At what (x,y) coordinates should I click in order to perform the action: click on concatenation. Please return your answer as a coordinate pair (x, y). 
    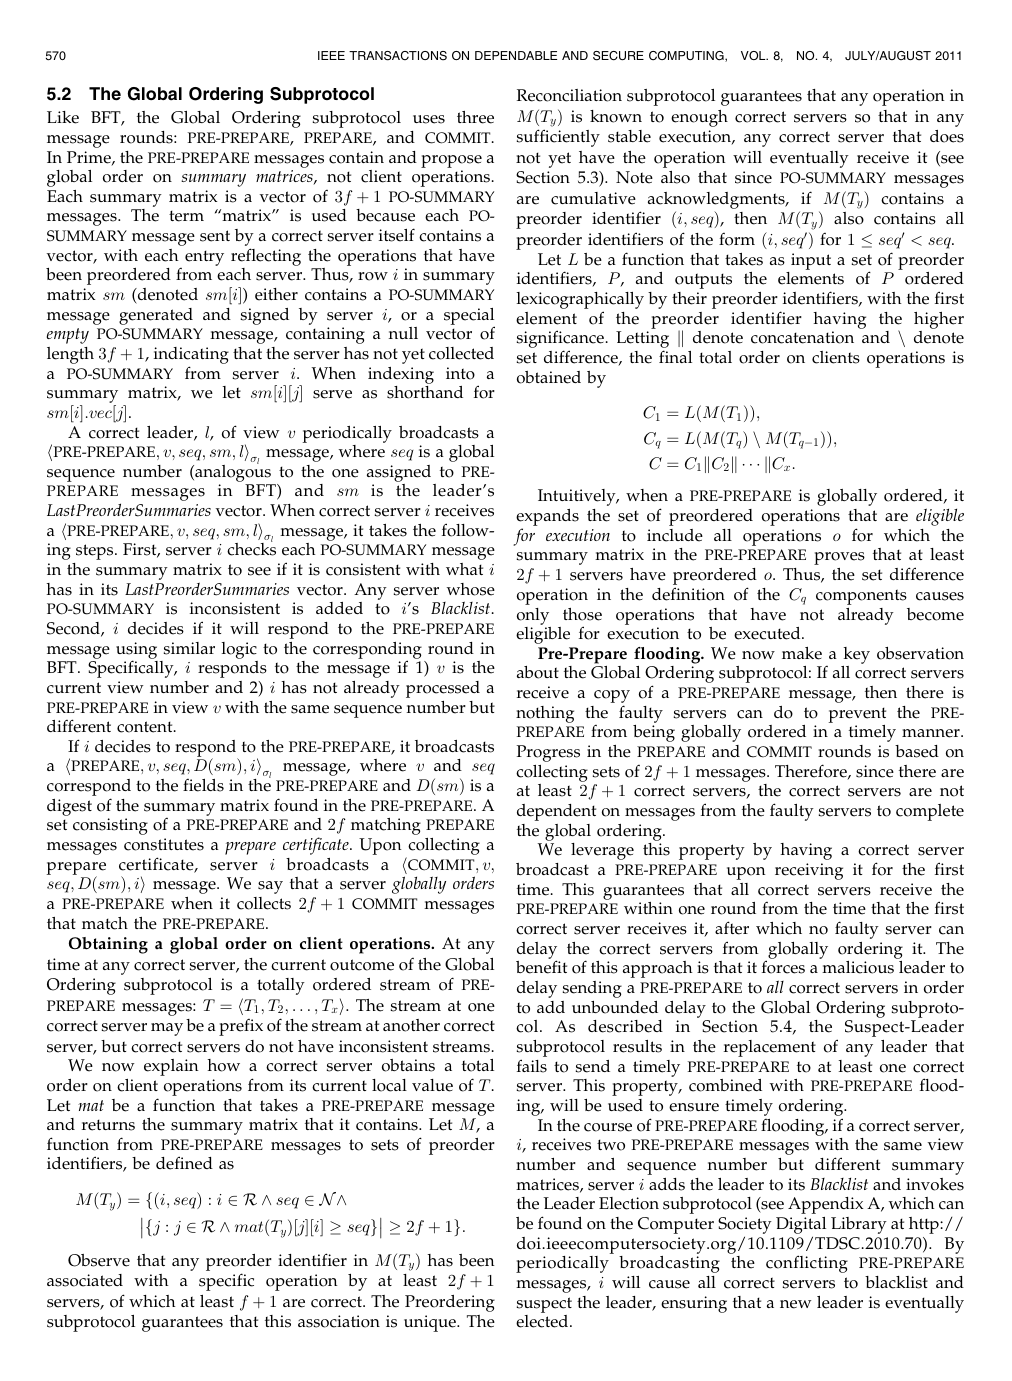
    Looking at the image, I should click on (802, 337).
